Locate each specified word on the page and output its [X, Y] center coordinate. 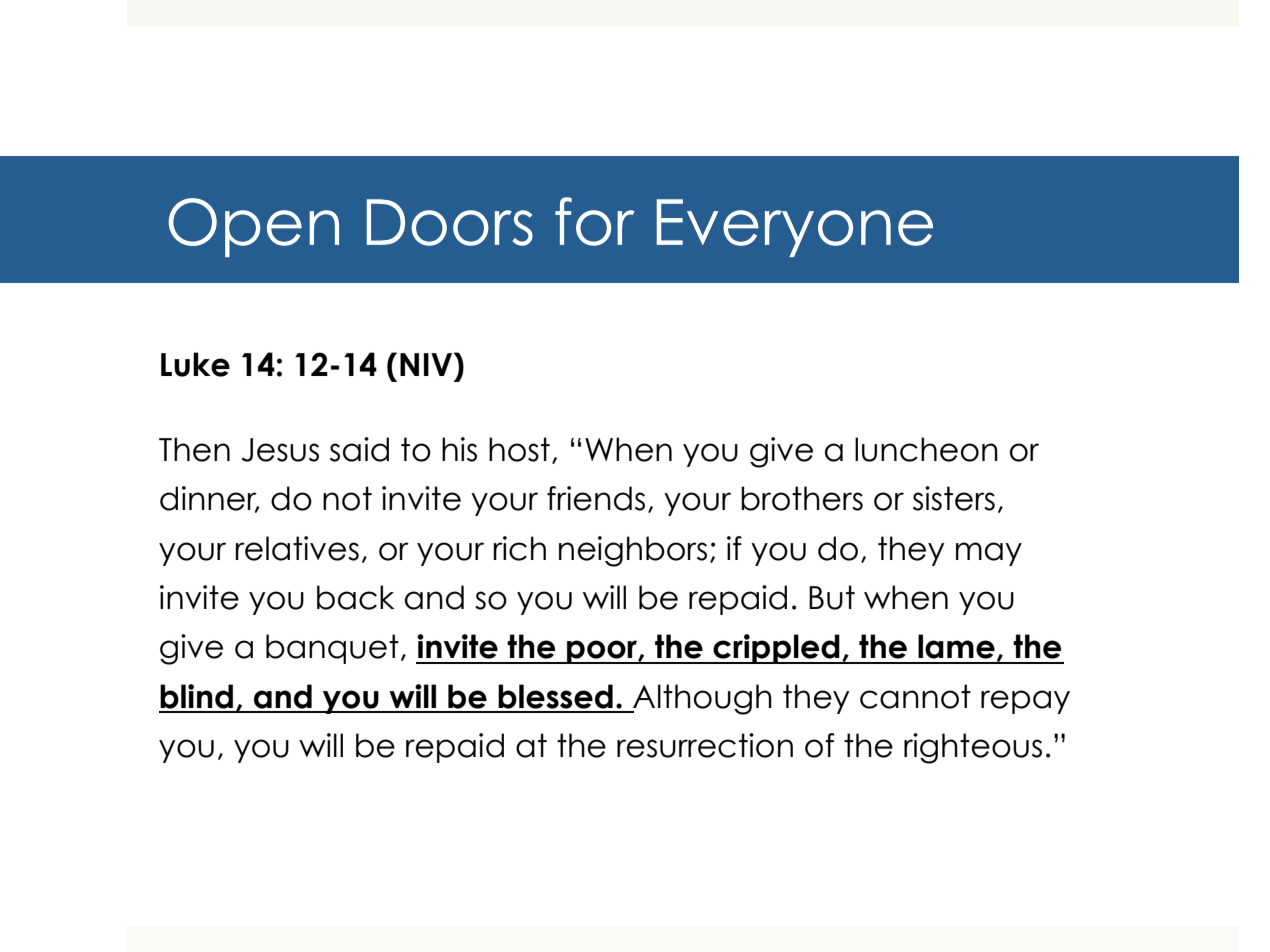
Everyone [795, 228]
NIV [427, 364]
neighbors [633, 551]
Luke [195, 364]
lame [956, 646]
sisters [954, 498]
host [519, 449]
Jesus [280, 450]
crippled [776, 649]
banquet [332, 649]
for [595, 221]
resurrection [705, 745]
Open [253, 227]
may [989, 554]
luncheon [926, 449]
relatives [297, 548]
